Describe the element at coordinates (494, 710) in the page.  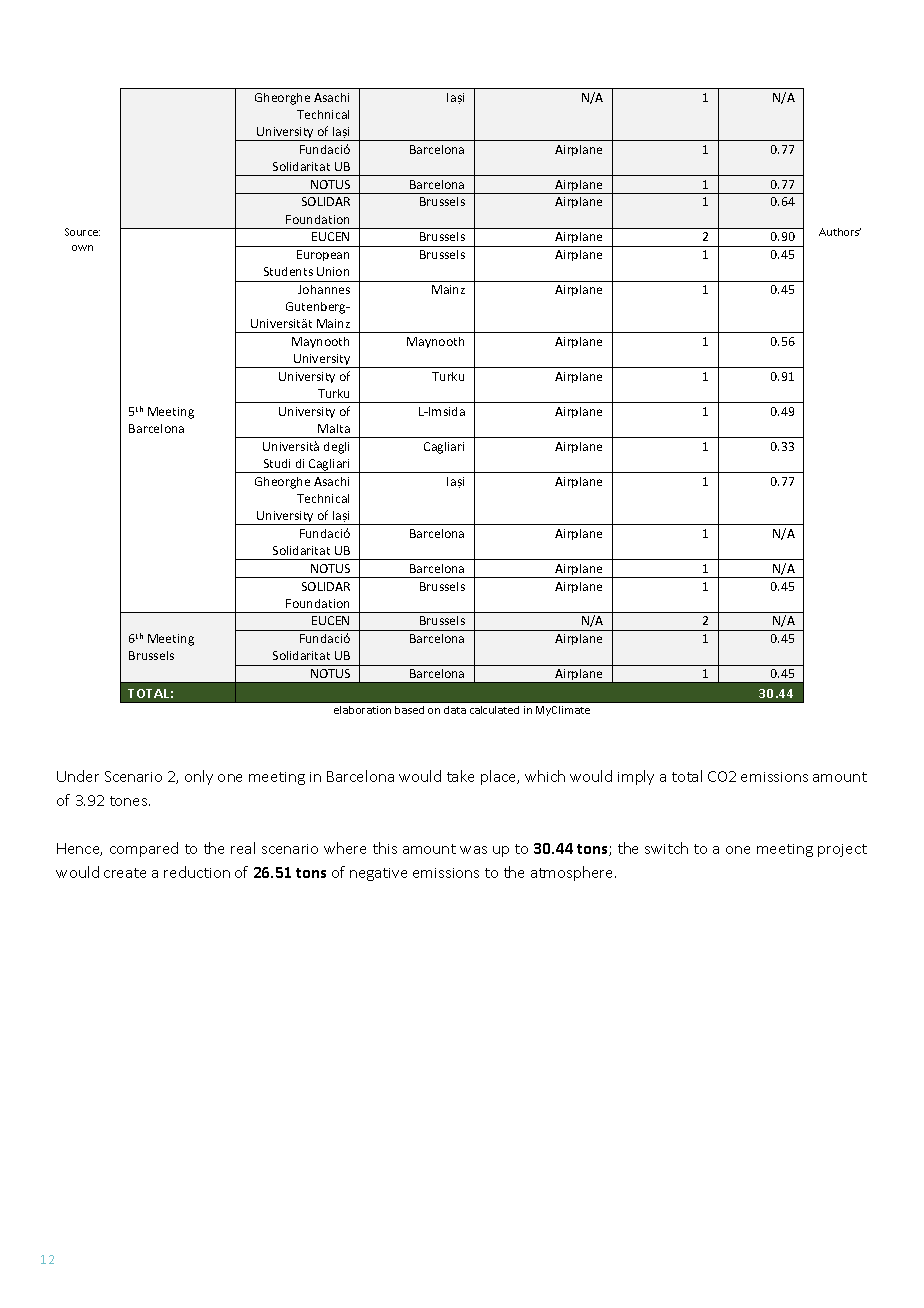
I see `calculated` at that location.
